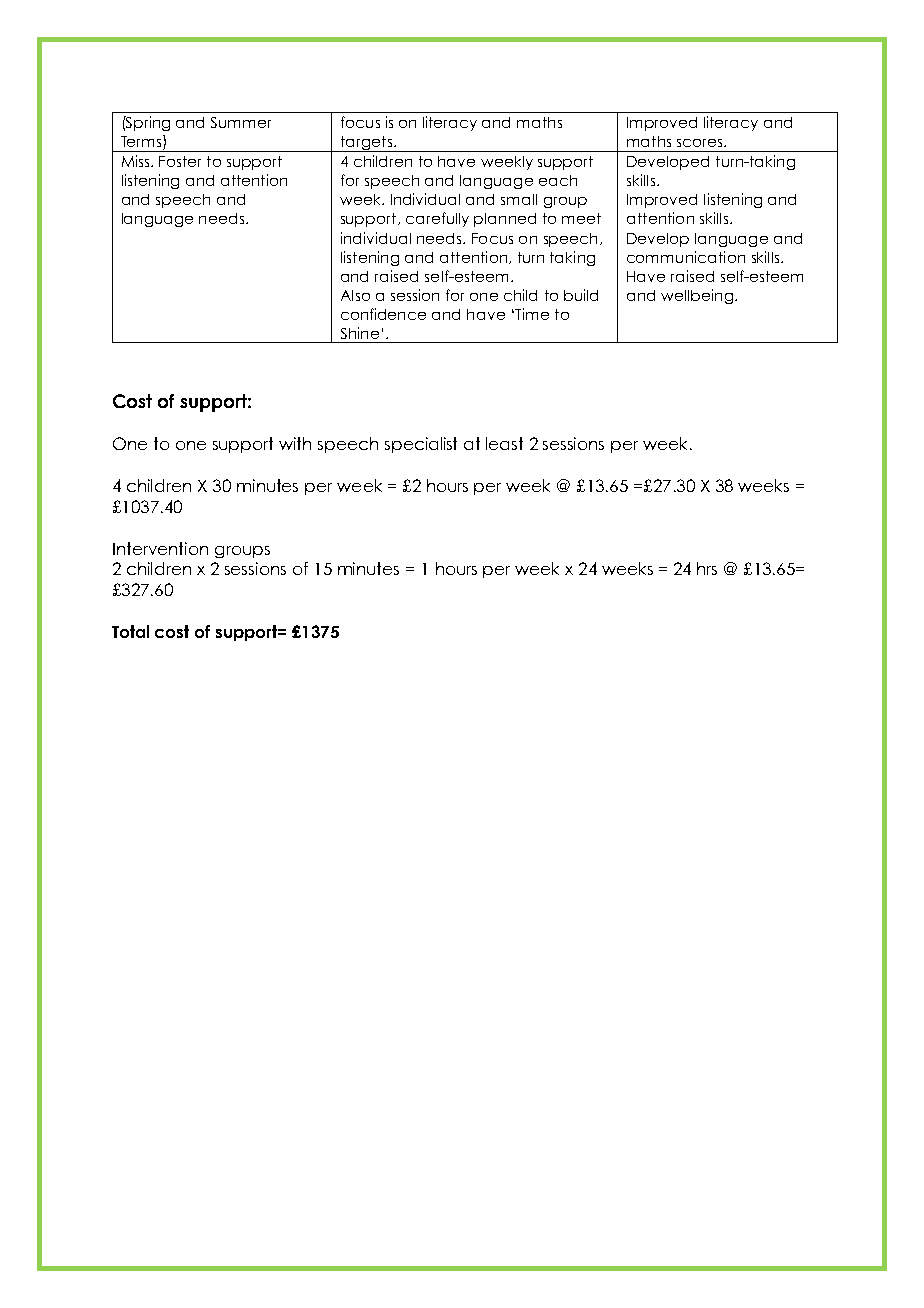 The height and width of the image is (1308, 924). Describe the element at coordinates (421, 445) in the image. I see `specialist` at that location.
